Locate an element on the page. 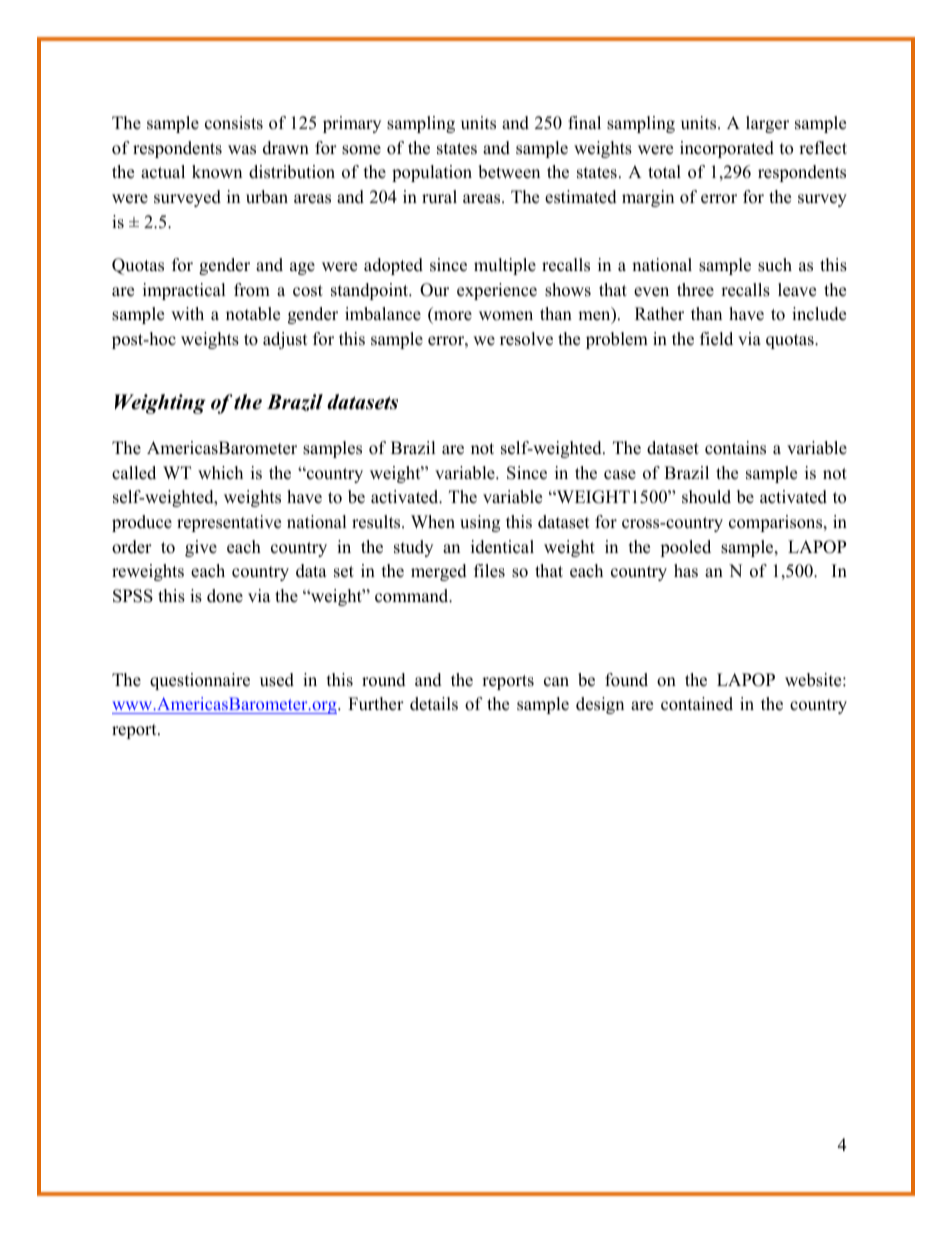 The width and height of the page is (952, 1233). was is located at coordinates (242, 150).
